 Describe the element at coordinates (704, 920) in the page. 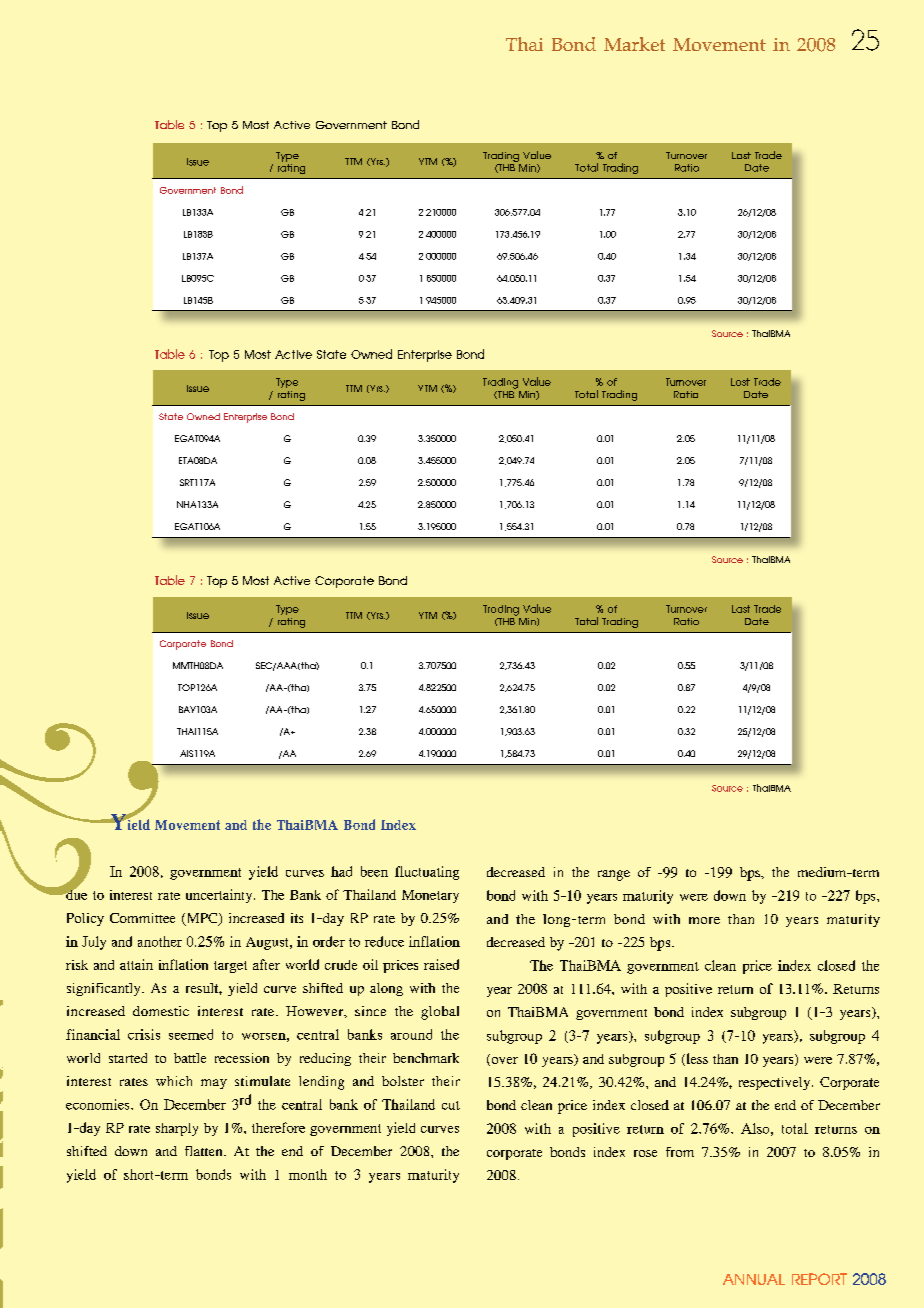

I see `more` at that location.
